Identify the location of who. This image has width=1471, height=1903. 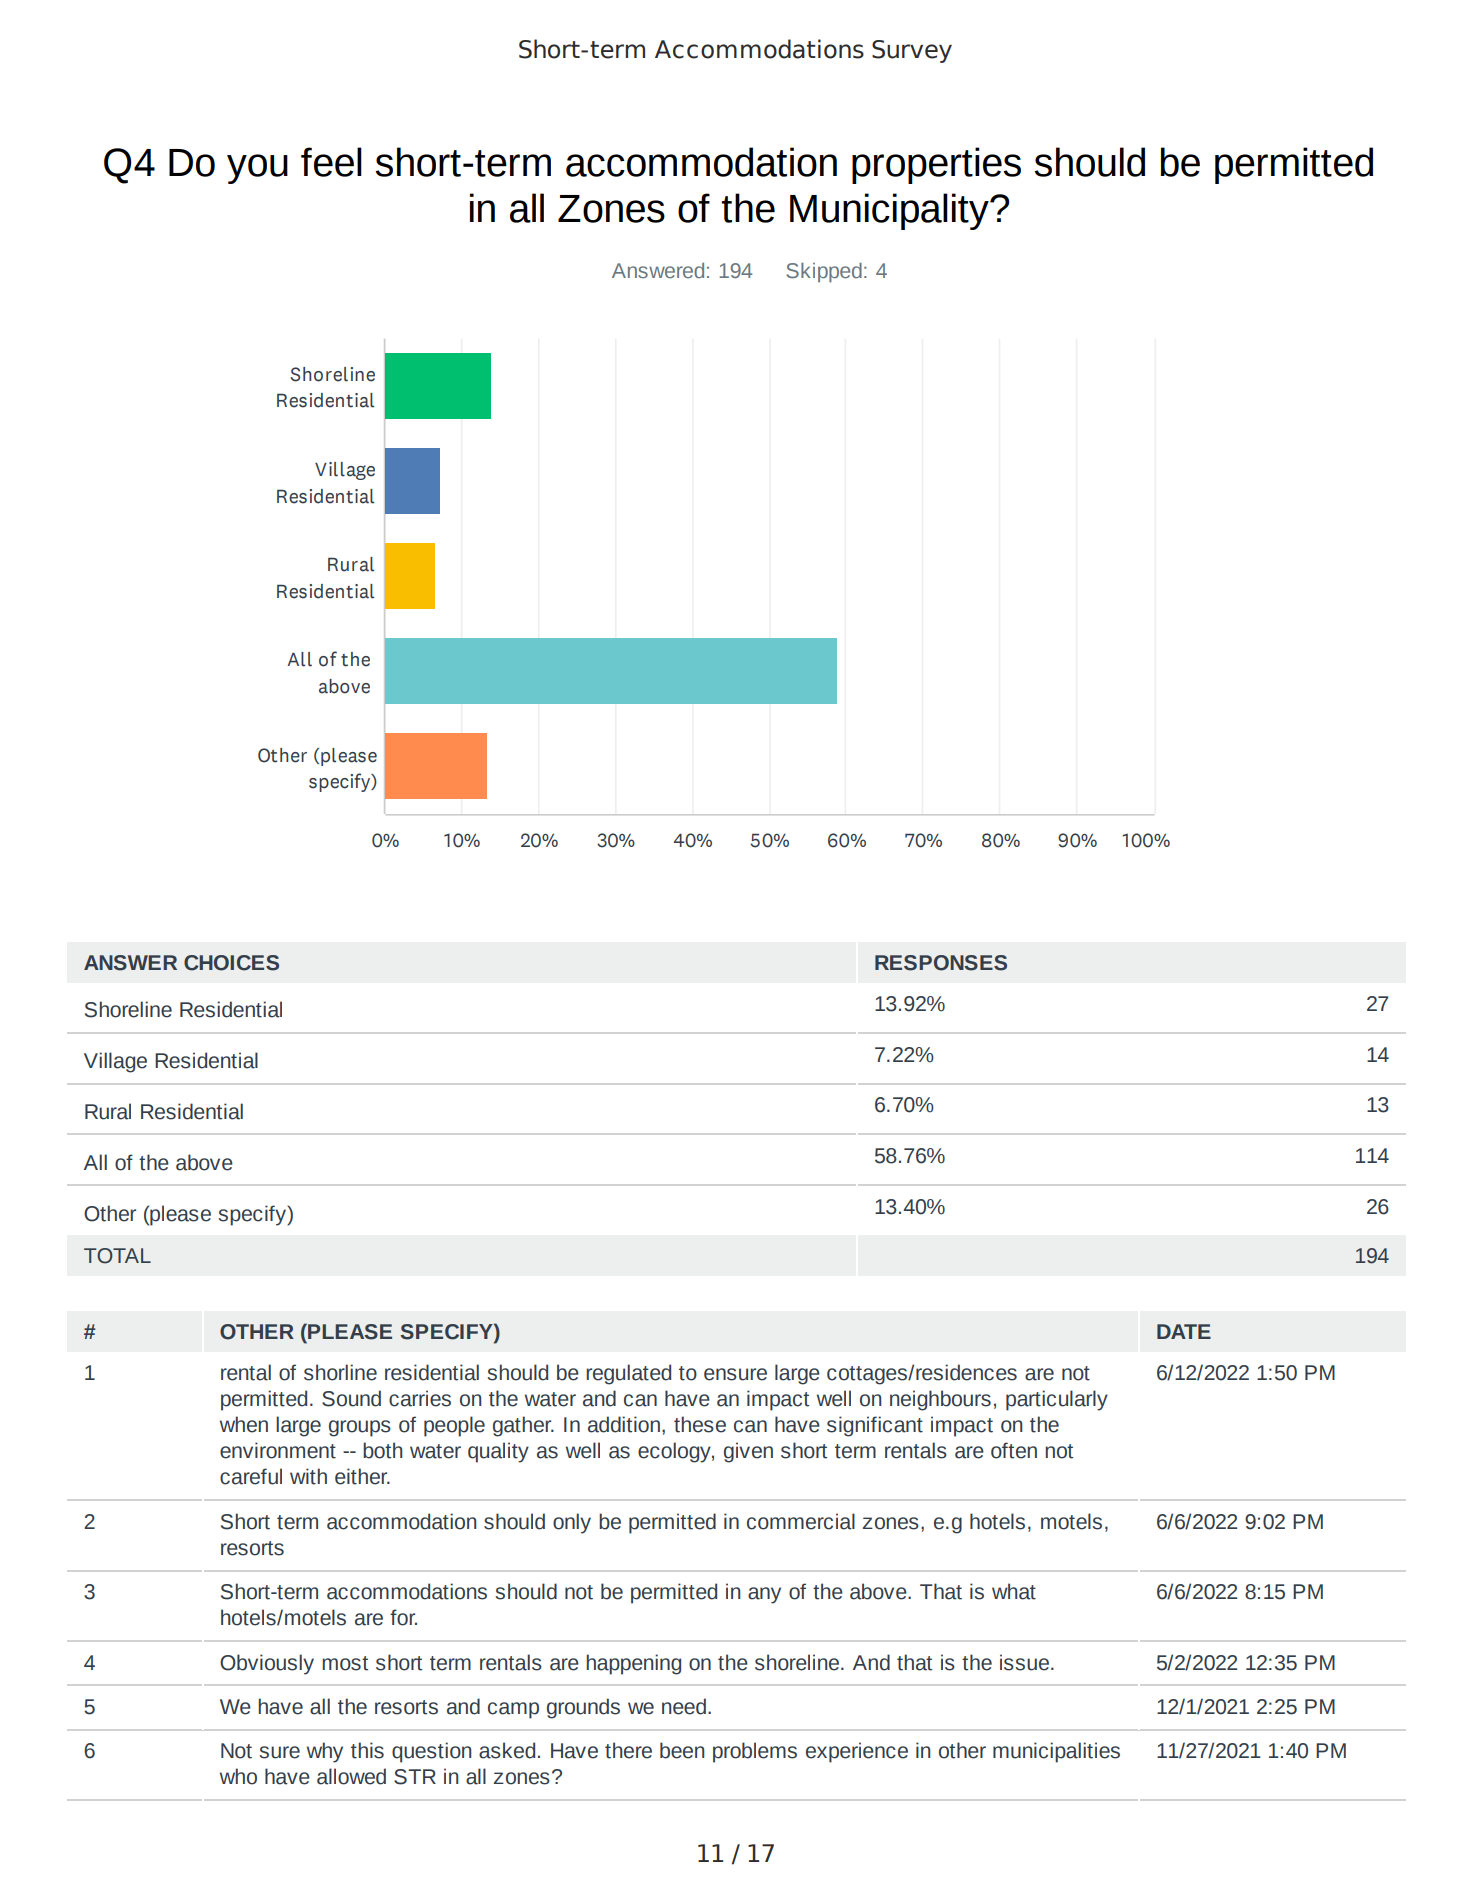
(238, 1776).
